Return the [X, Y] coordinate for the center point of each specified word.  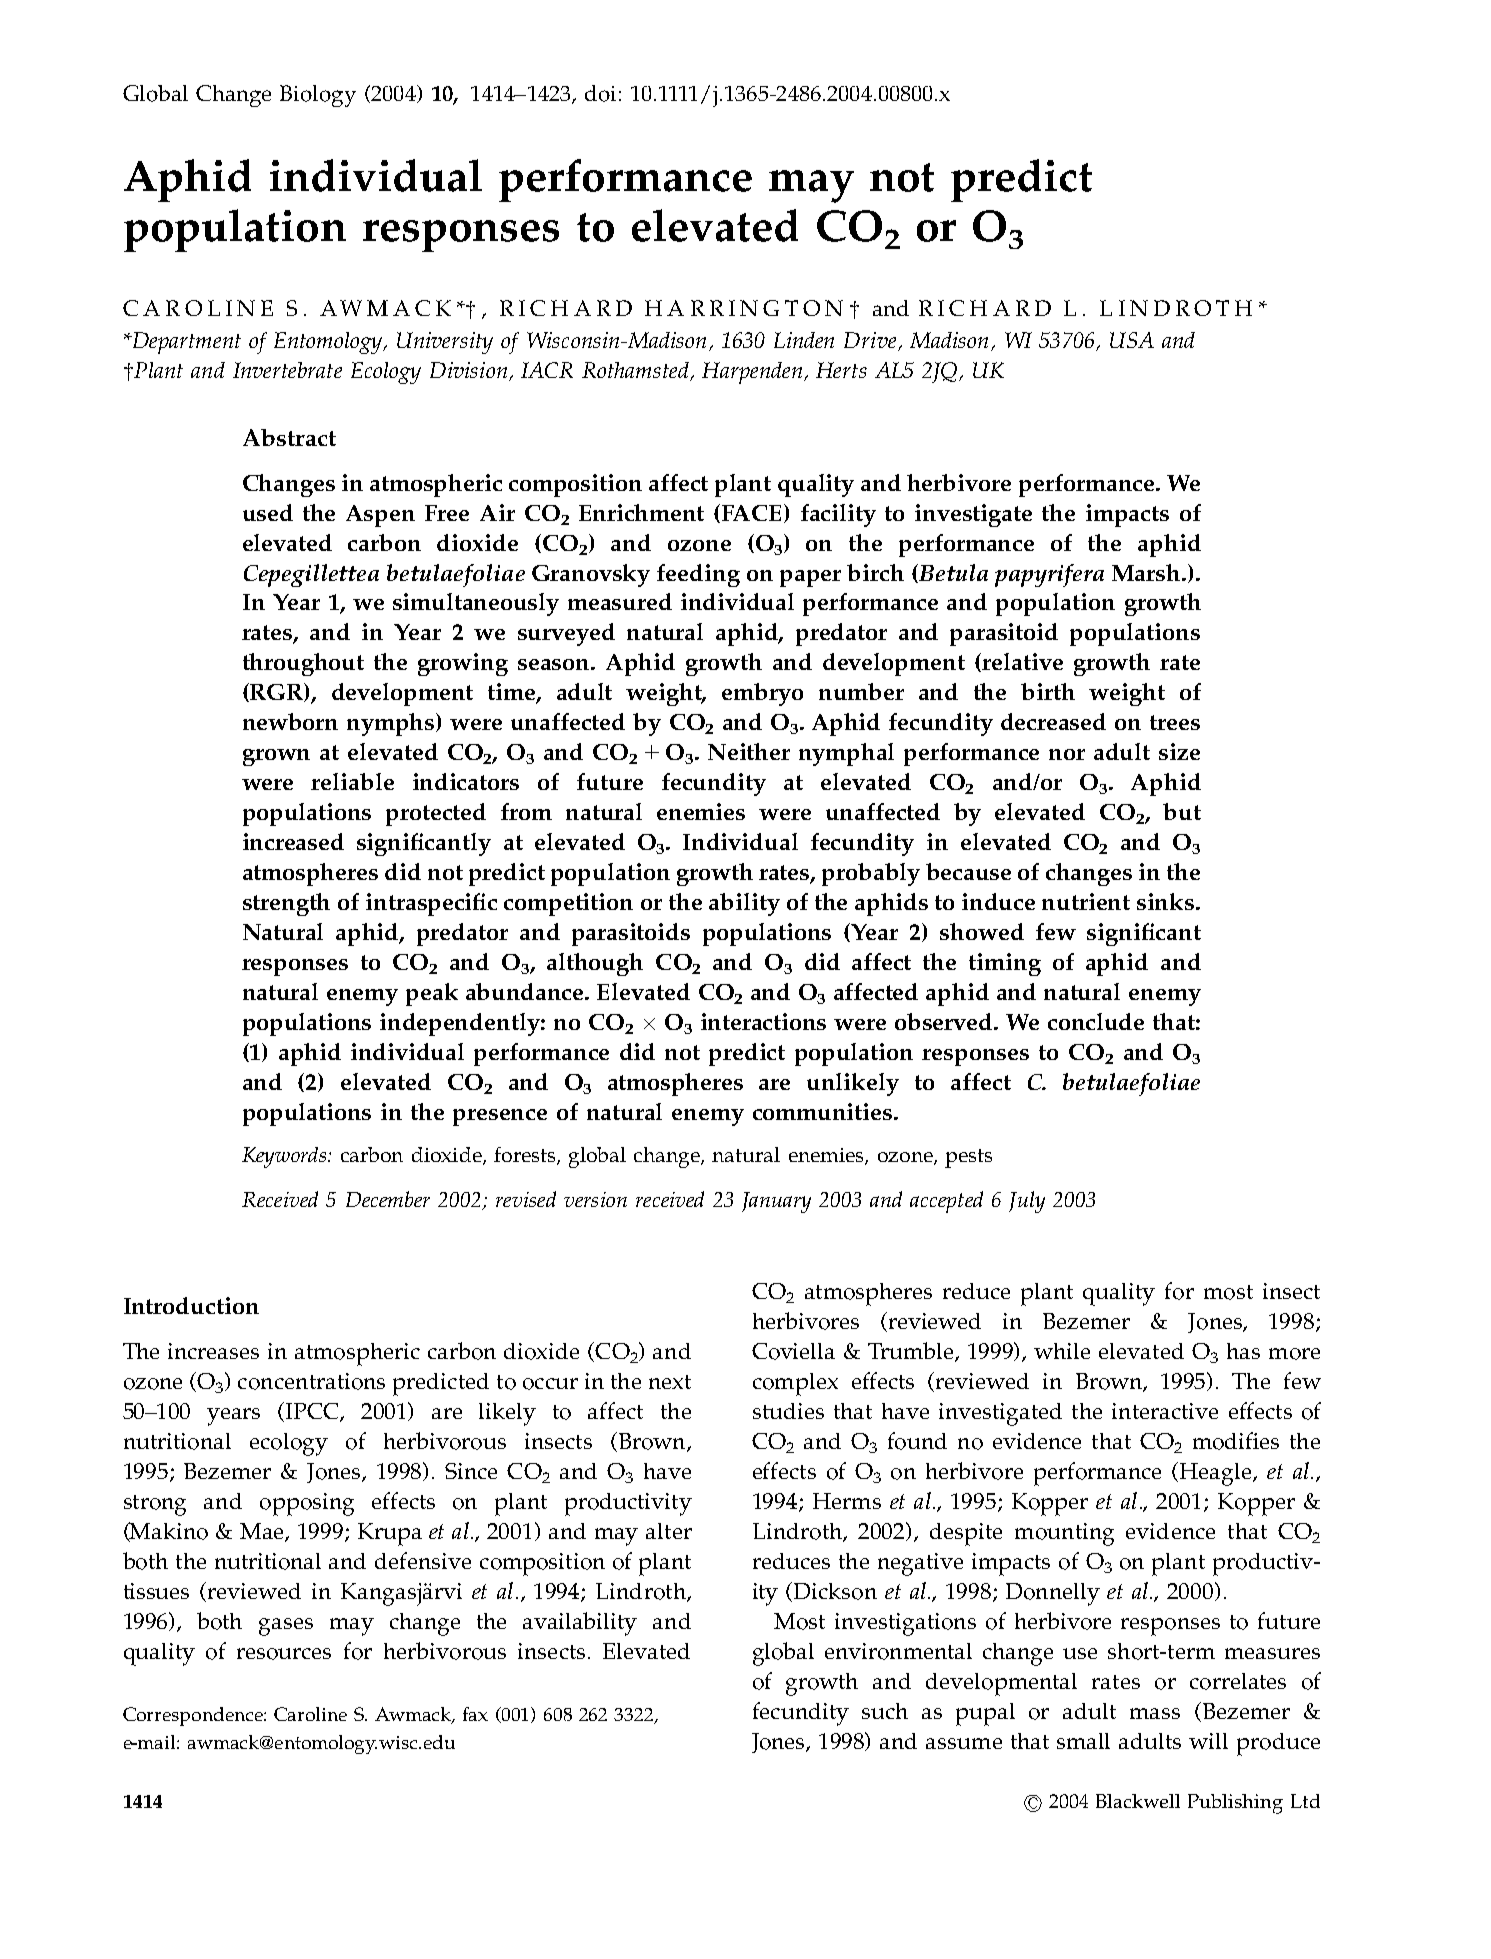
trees [1175, 722]
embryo [762, 694]
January [776, 1202]
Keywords [285, 1157]
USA [1132, 340]
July [1027, 1202]
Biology [318, 96]
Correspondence [194, 1716]
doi [600, 93]
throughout [303, 664]
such [885, 1711]
